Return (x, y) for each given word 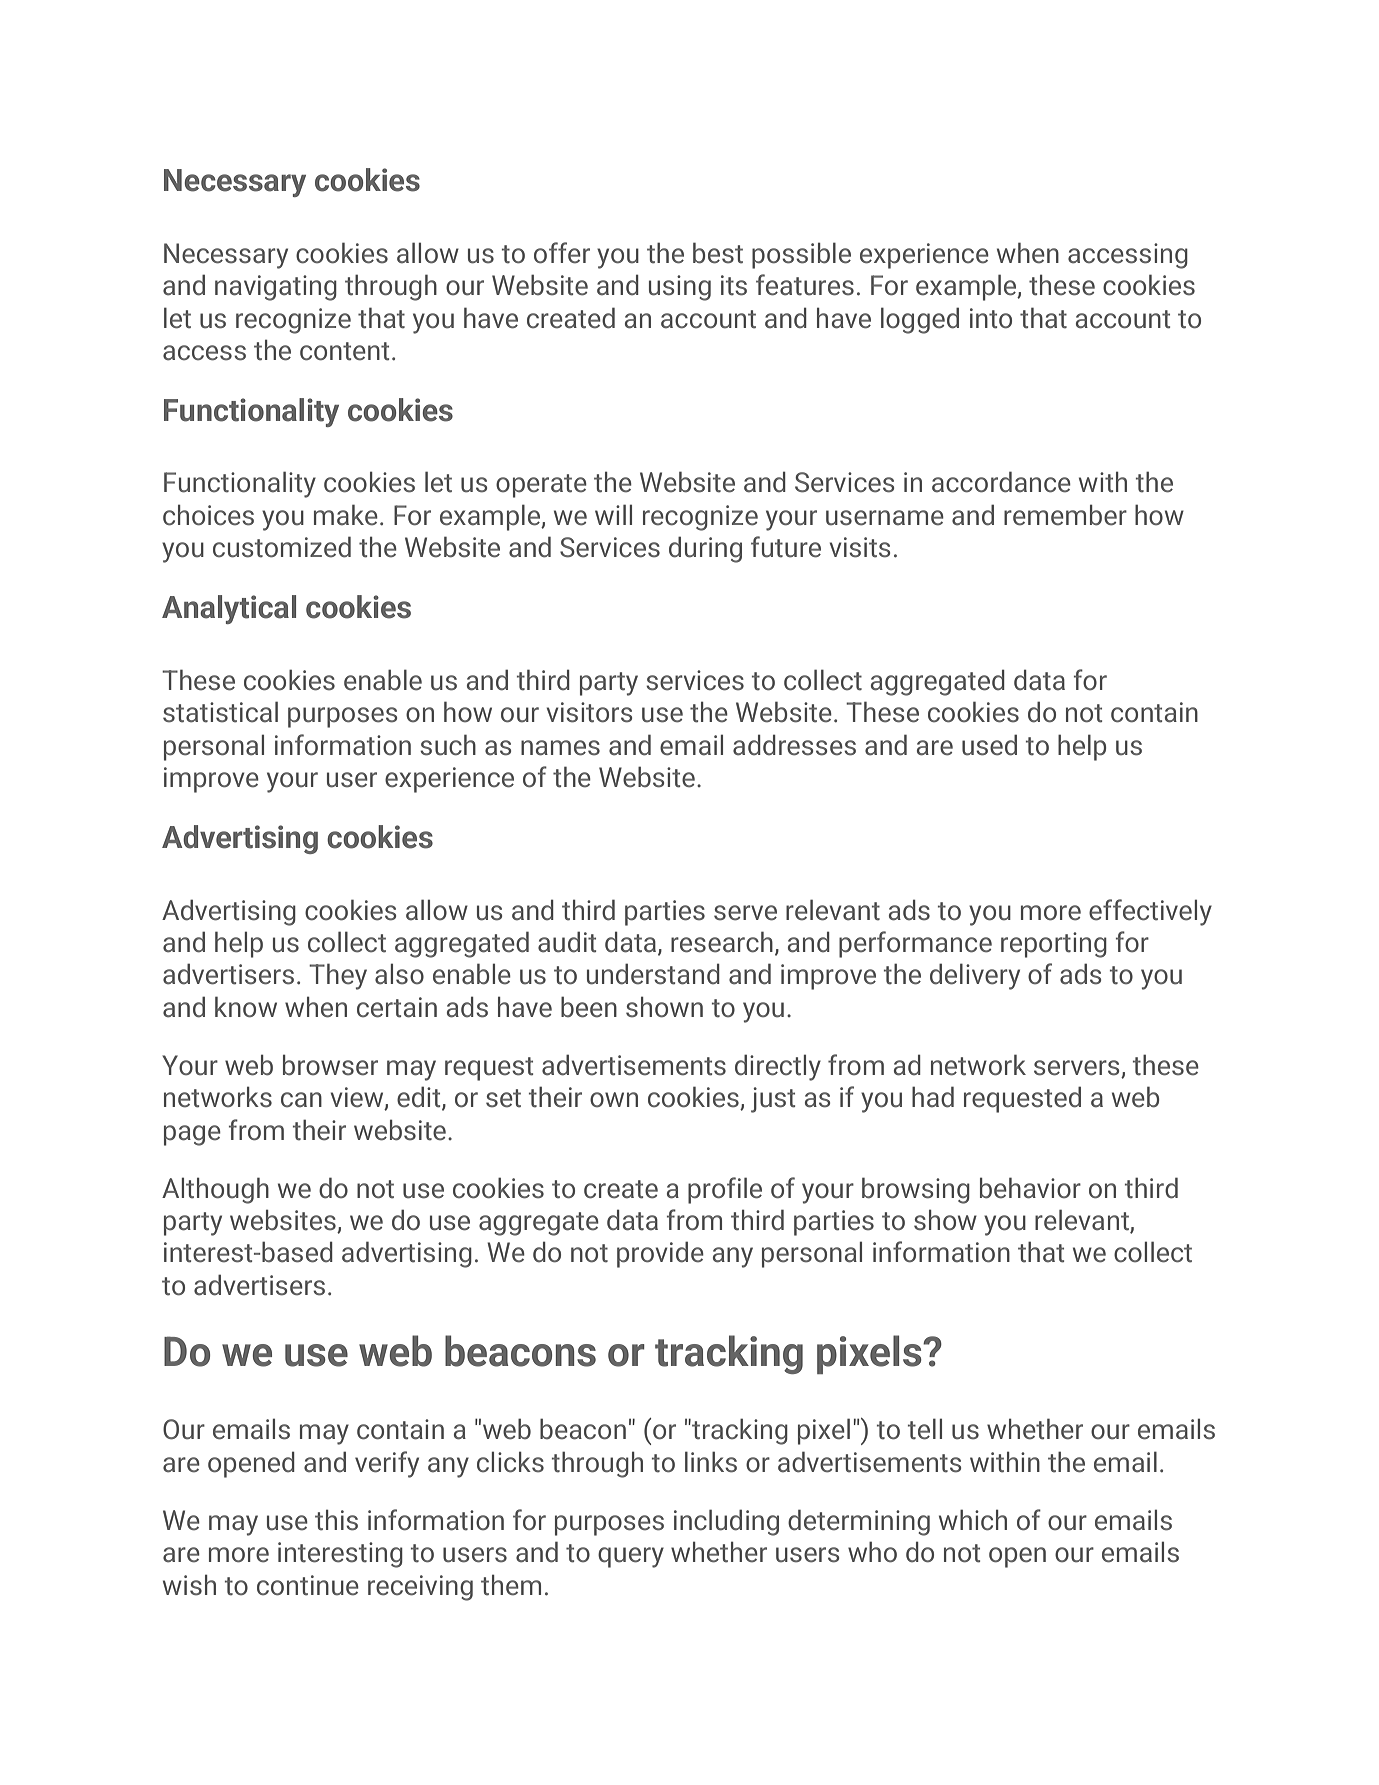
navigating (276, 288)
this (336, 1520)
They (338, 976)
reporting (1054, 945)
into (991, 318)
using (680, 288)
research (722, 942)
